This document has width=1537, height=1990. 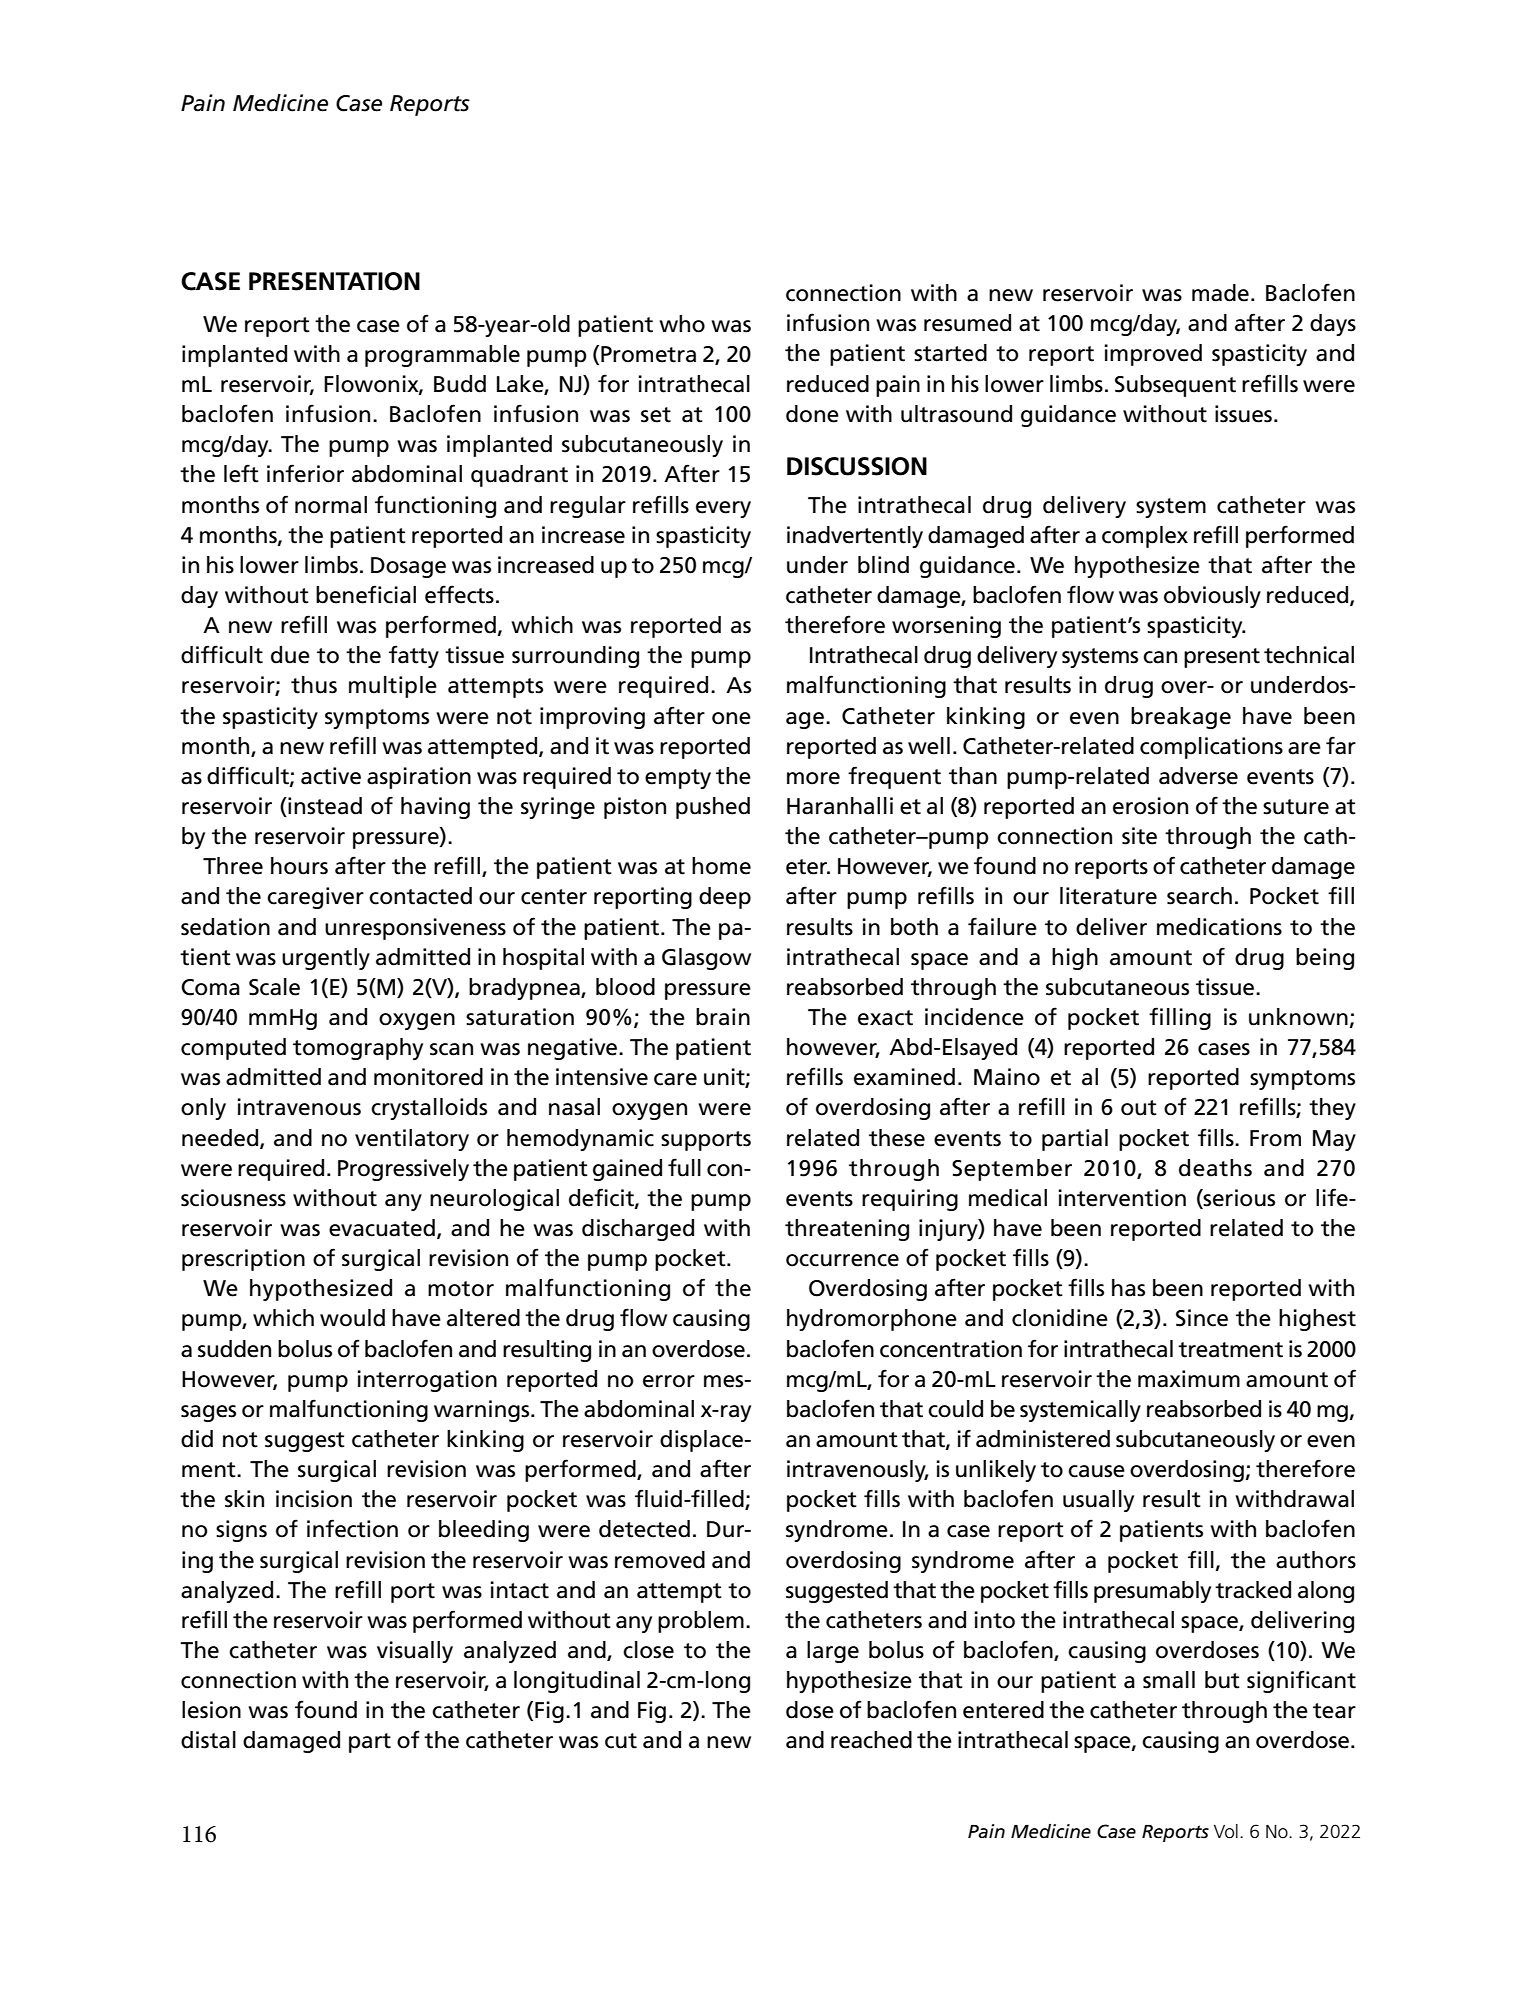 What do you see at coordinates (314, 685) in the document?
I see `thus` at bounding box center [314, 685].
